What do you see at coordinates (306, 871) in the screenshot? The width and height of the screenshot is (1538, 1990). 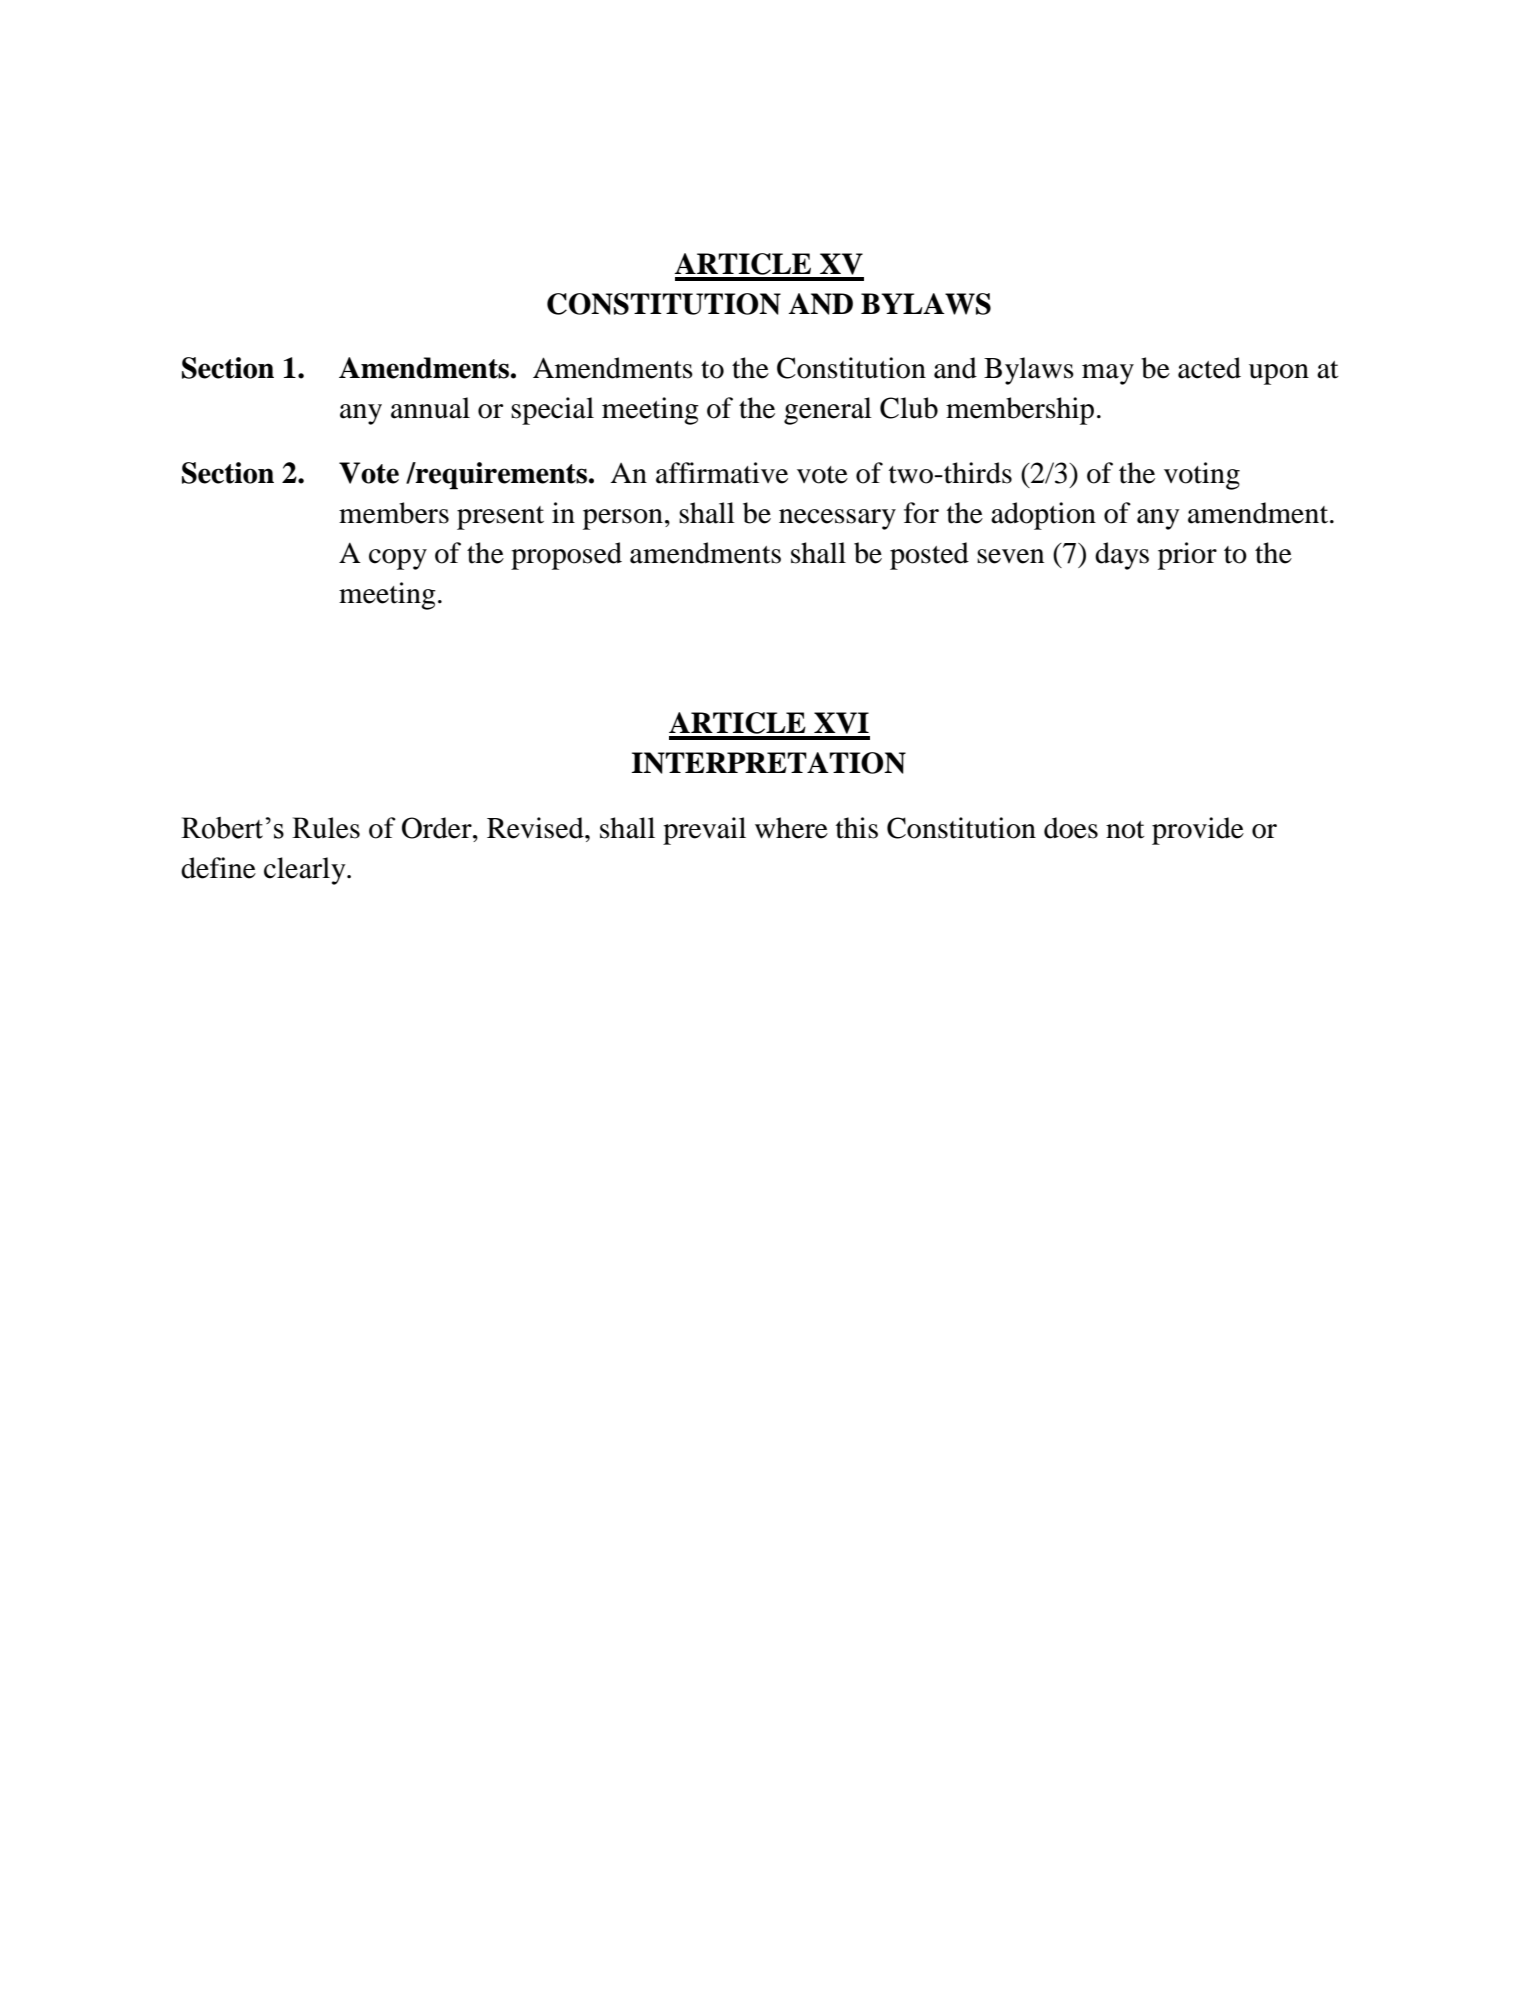 I see `clearly` at bounding box center [306, 871].
